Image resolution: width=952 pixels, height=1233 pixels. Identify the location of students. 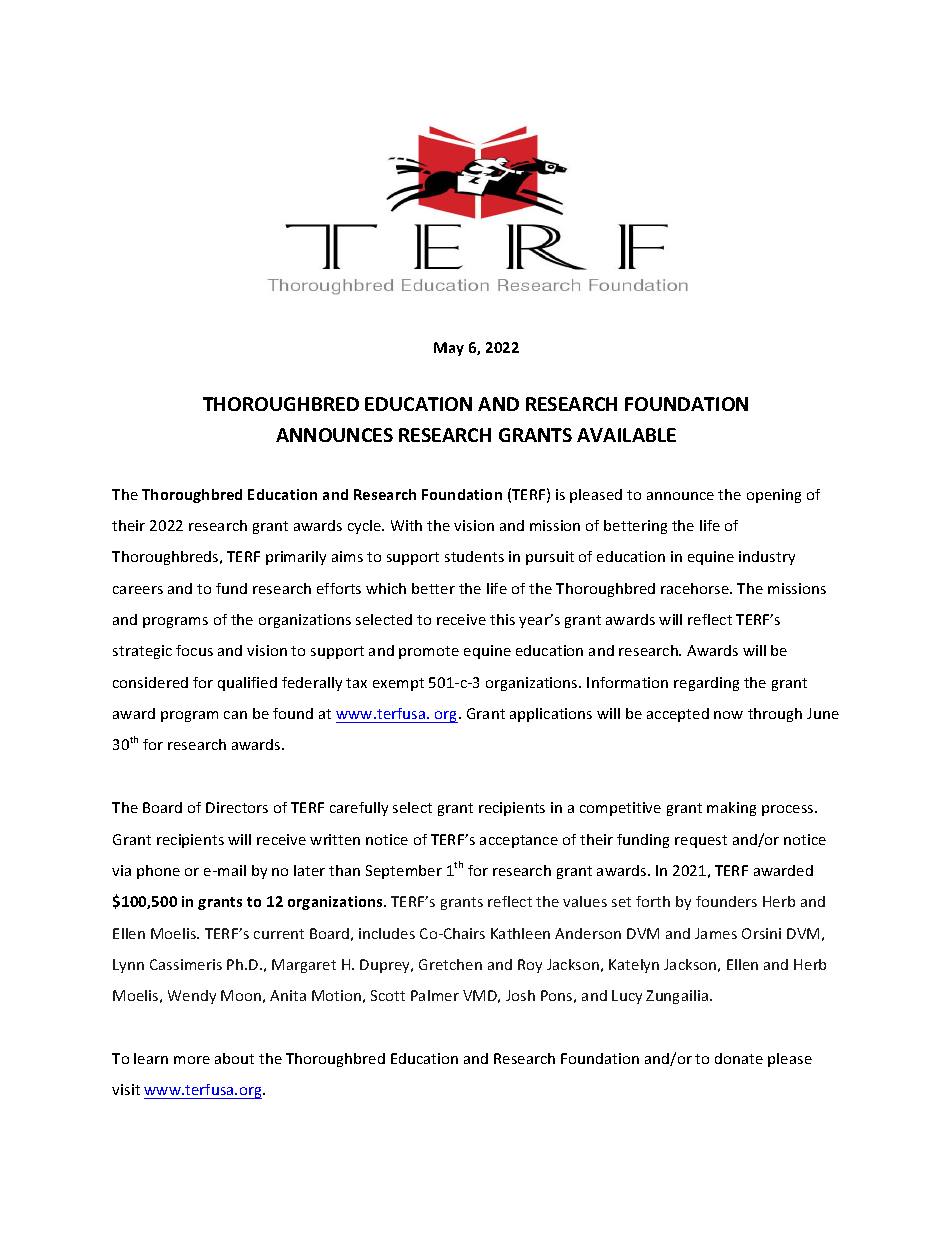
(474, 556).
